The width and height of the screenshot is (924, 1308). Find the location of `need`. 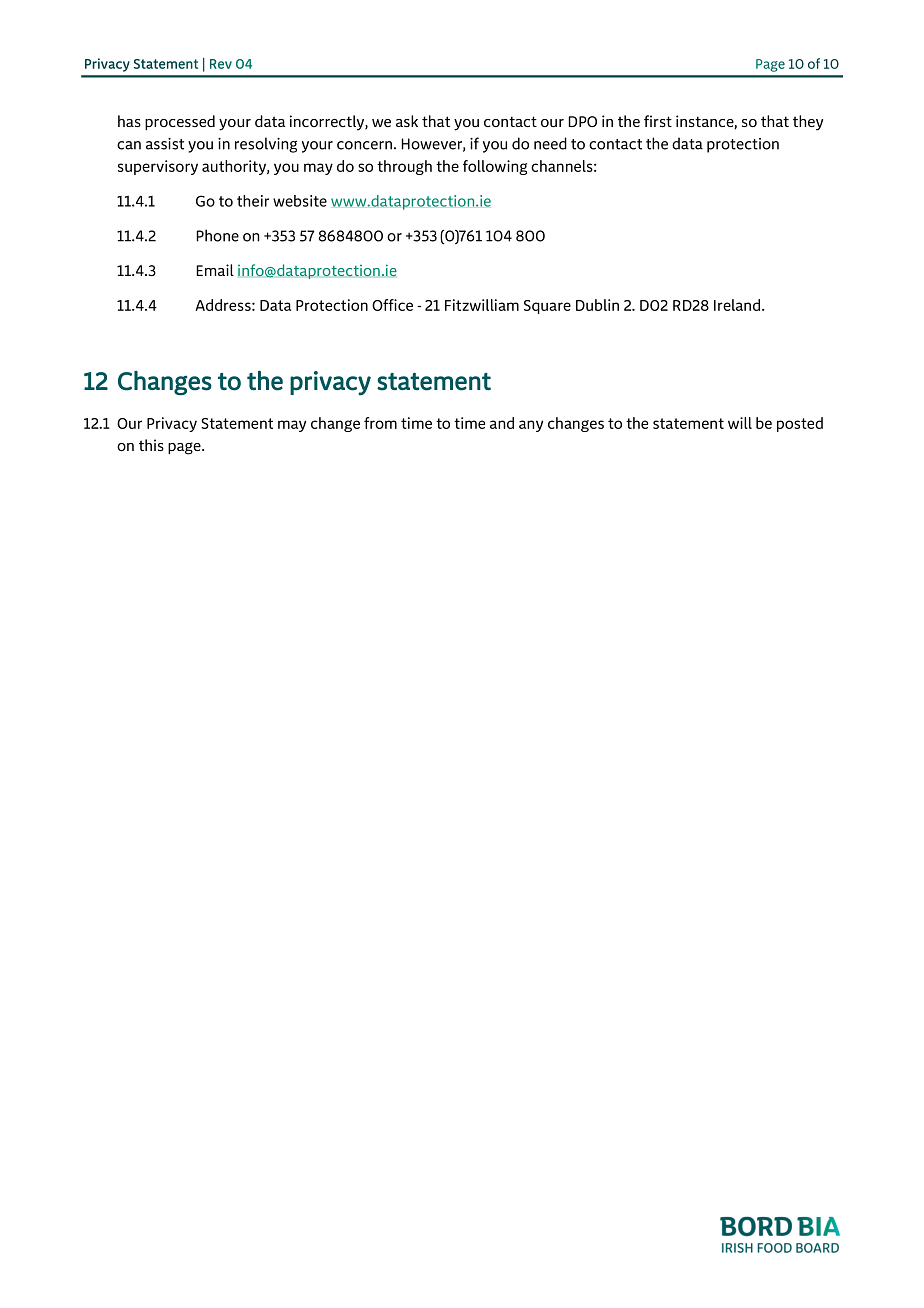

need is located at coordinates (550, 143).
